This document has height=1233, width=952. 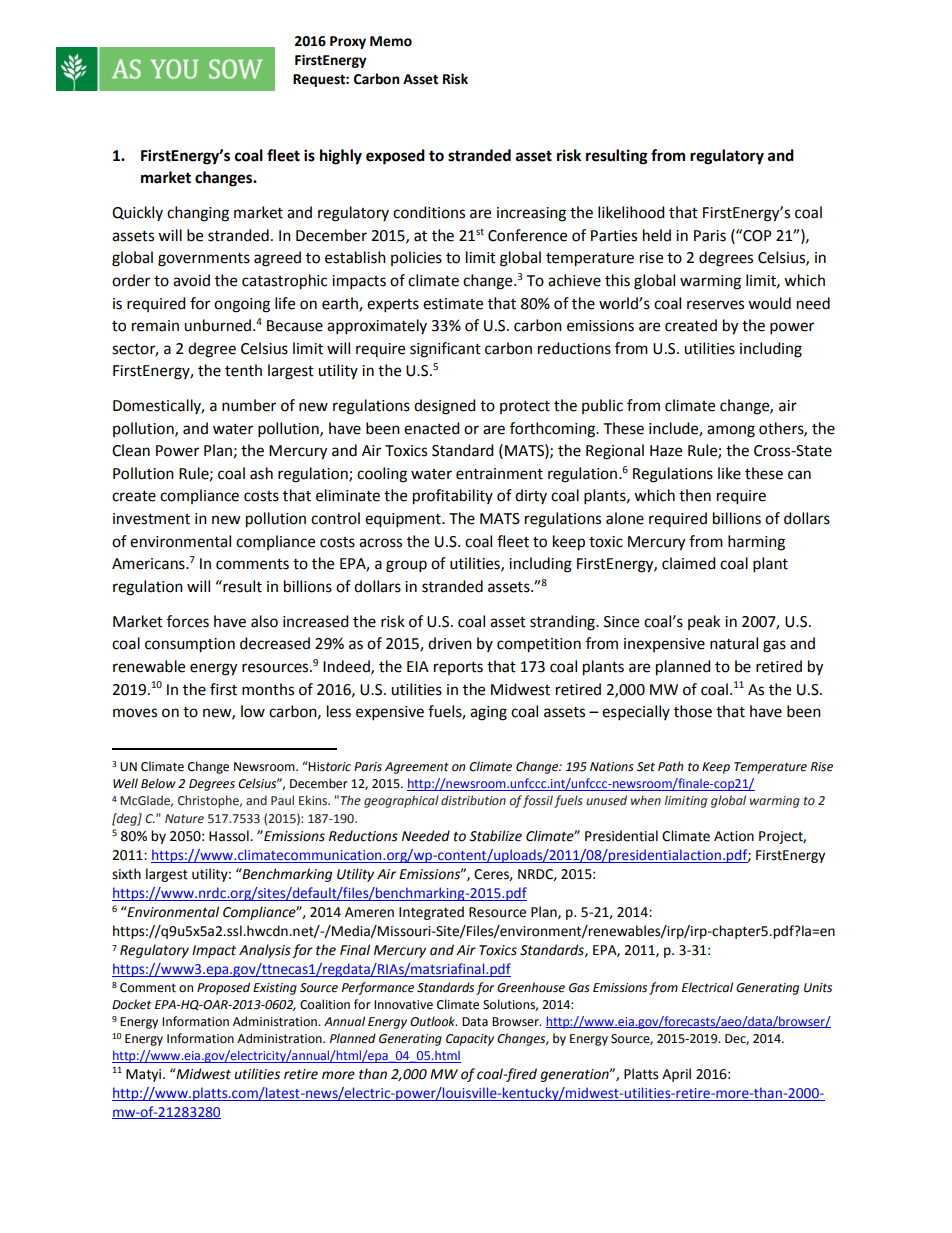 What do you see at coordinates (217, 325) in the document?
I see `unburned` at bounding box center [217, 325].
